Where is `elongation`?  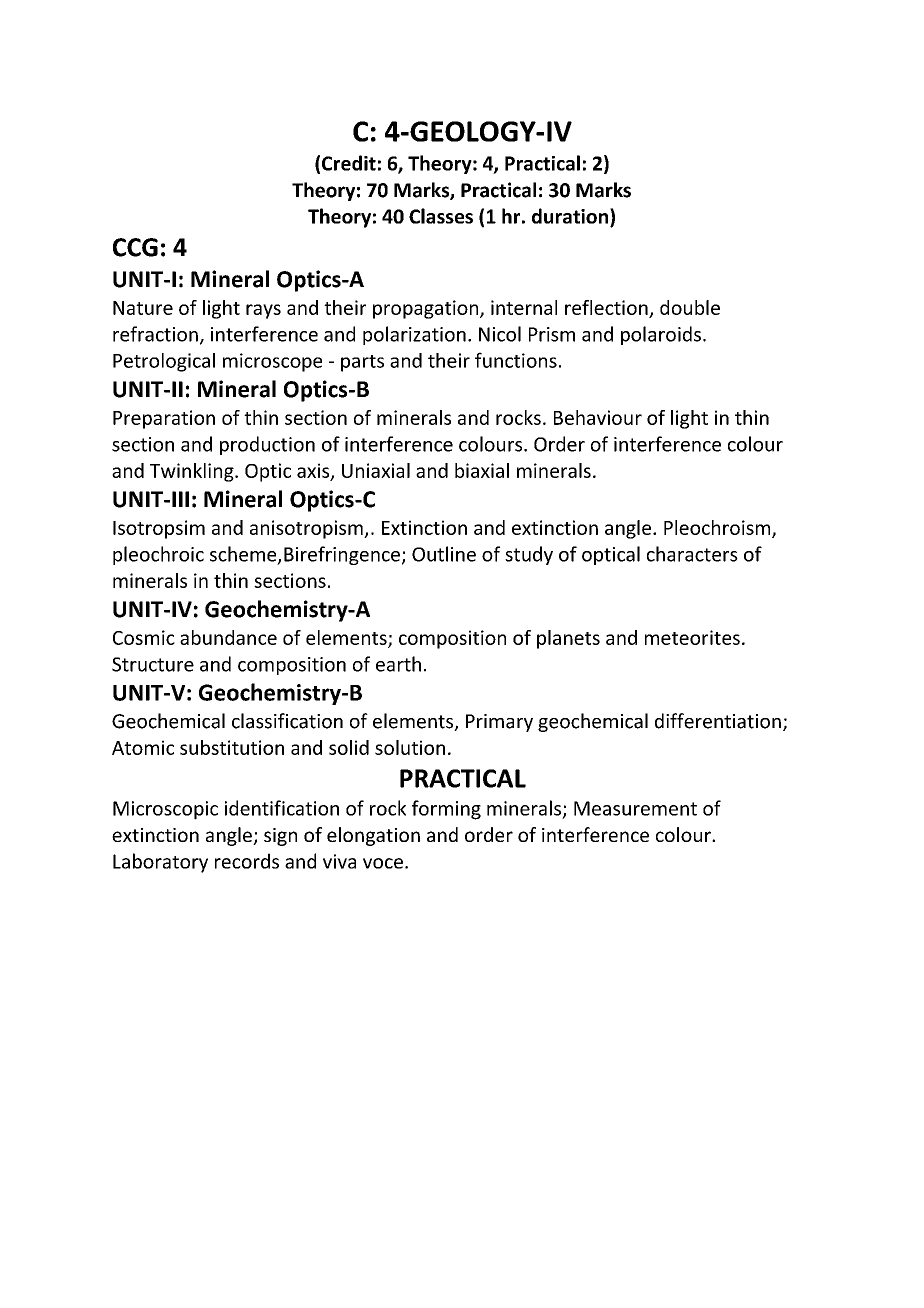 elongation is located at coordinates (373, 836).
